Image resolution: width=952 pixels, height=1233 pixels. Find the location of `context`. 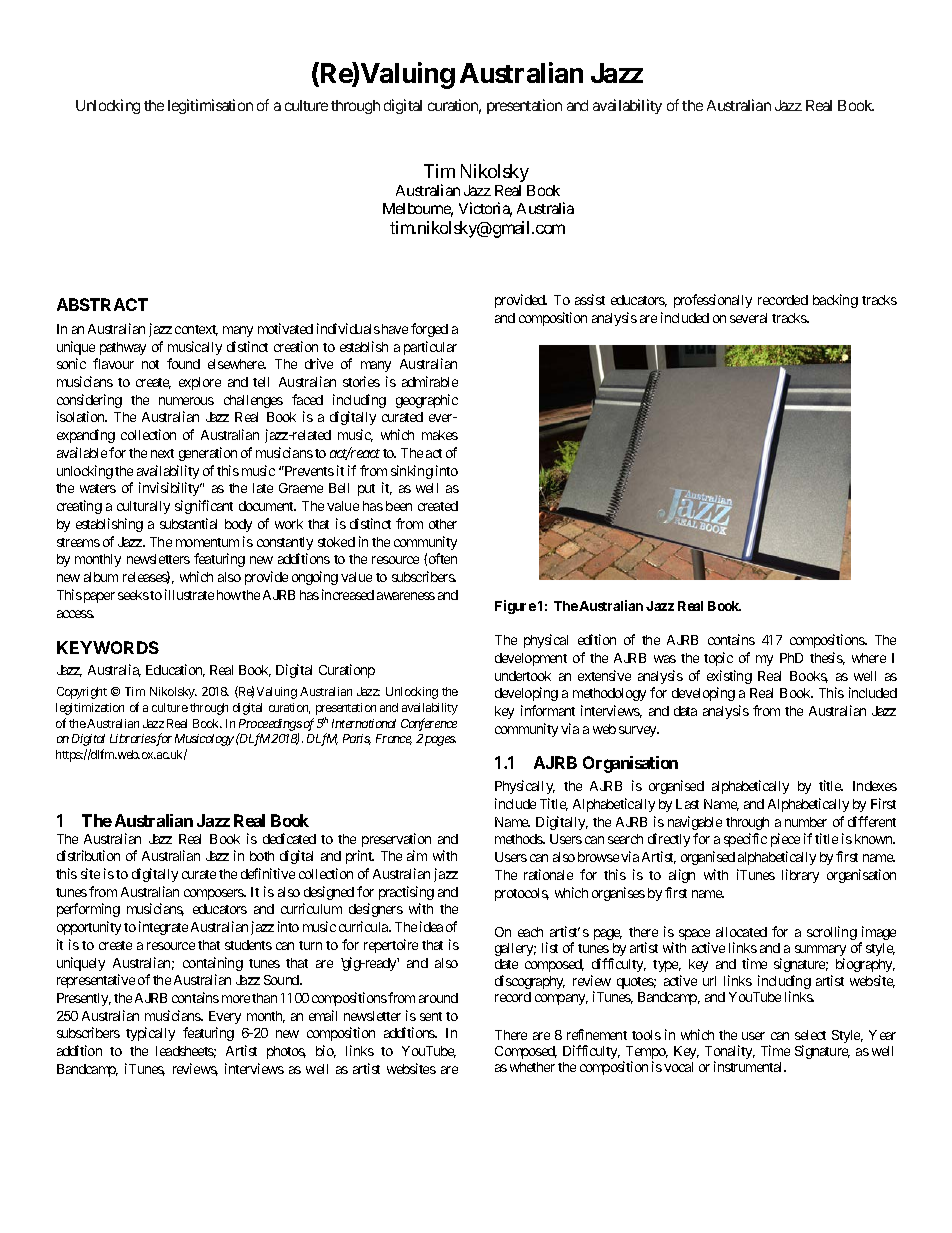

context is located at coordinates (196, 330).
